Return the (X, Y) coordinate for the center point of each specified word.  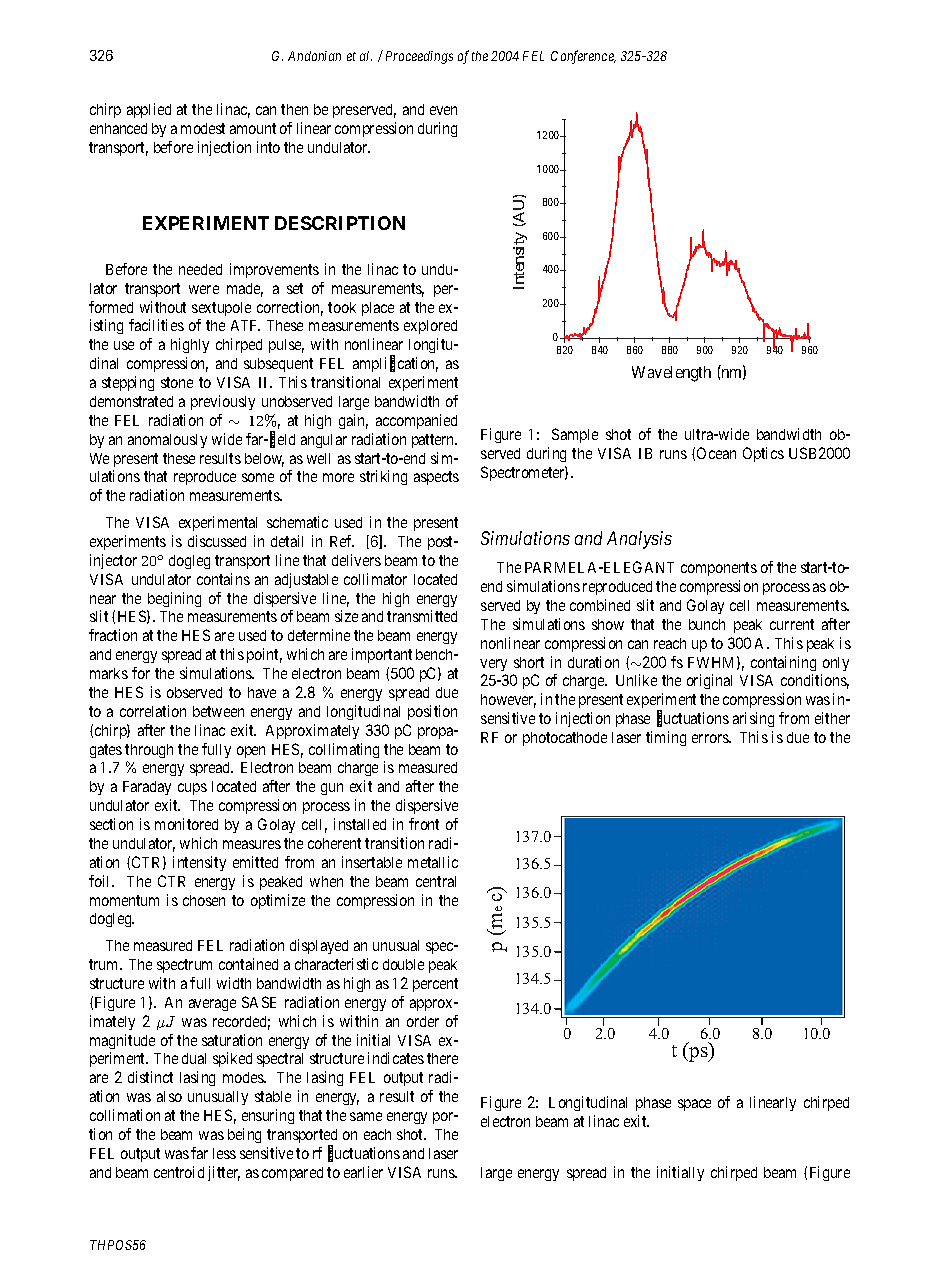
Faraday (147, 788)
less (224, 1153)
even (443, 110)
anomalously (167, 441)
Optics (763, 454)
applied (149, 110)
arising (753, 719)
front (424, 824)
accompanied (416, 421)
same (366, 1116)
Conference (583, 57)
